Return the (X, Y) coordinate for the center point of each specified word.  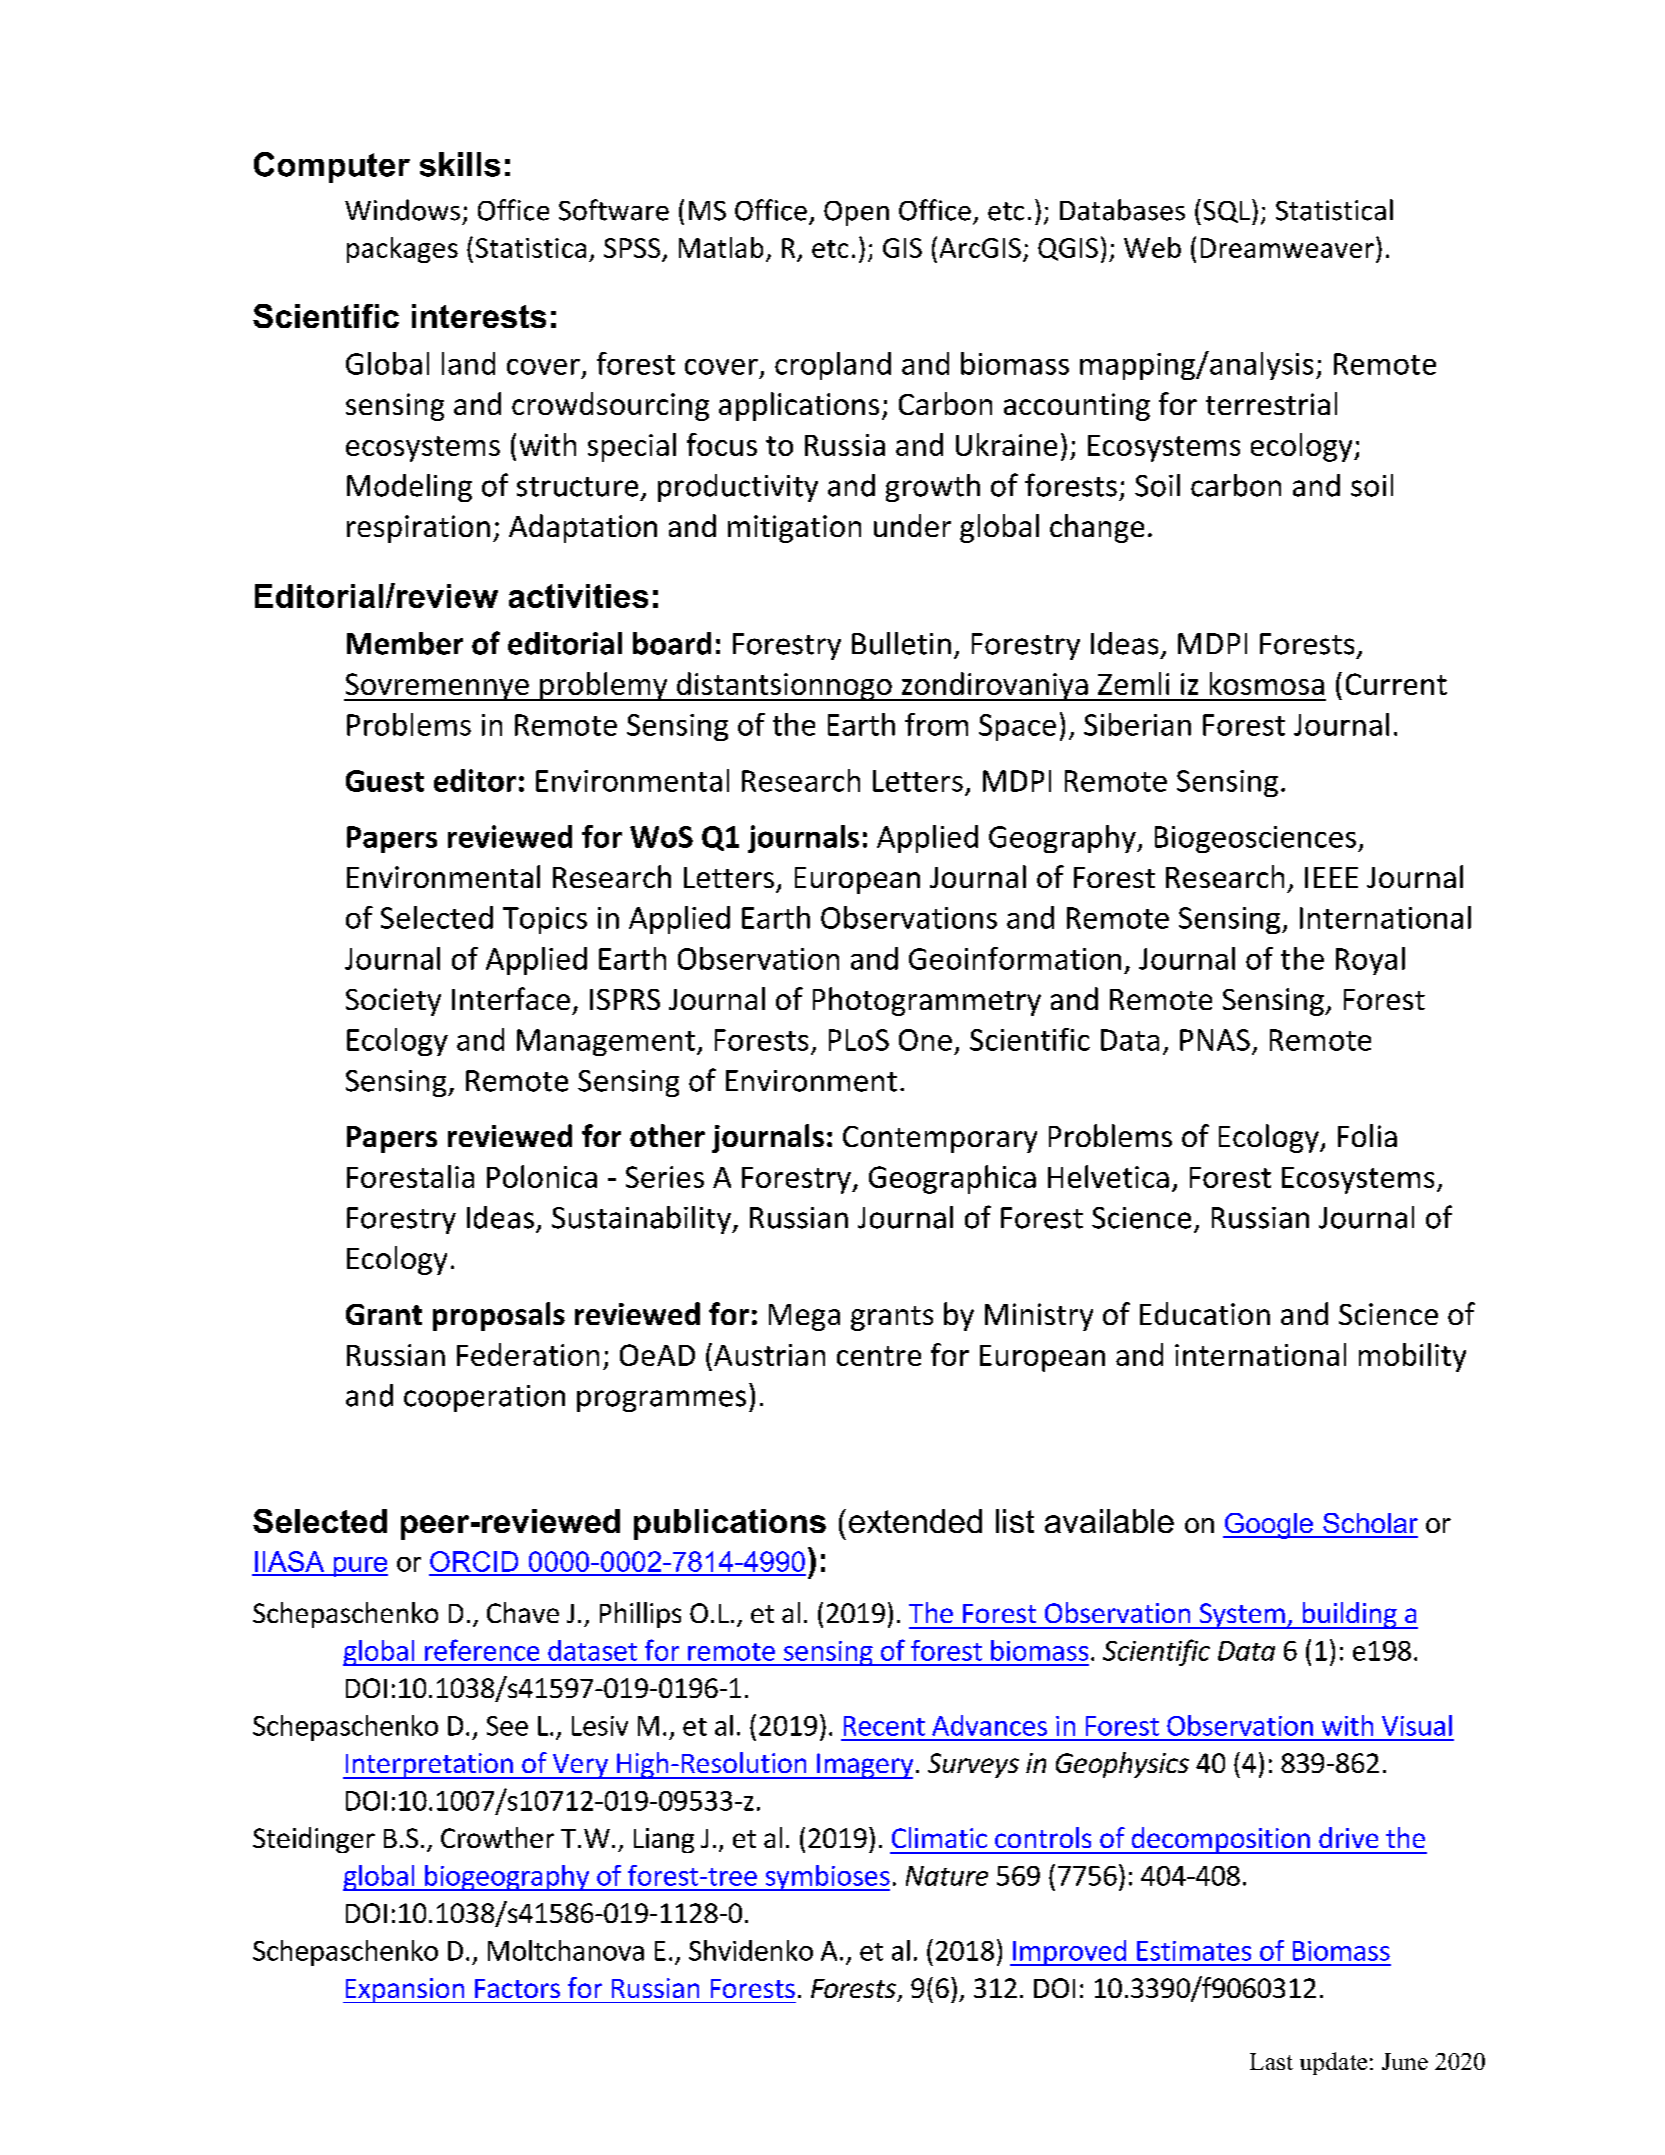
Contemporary (940, 1139)
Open (856, 213)
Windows (402, 210)
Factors (517, 1988)
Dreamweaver (1287, 248)
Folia (1367, 1135)
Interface (511, 998)
